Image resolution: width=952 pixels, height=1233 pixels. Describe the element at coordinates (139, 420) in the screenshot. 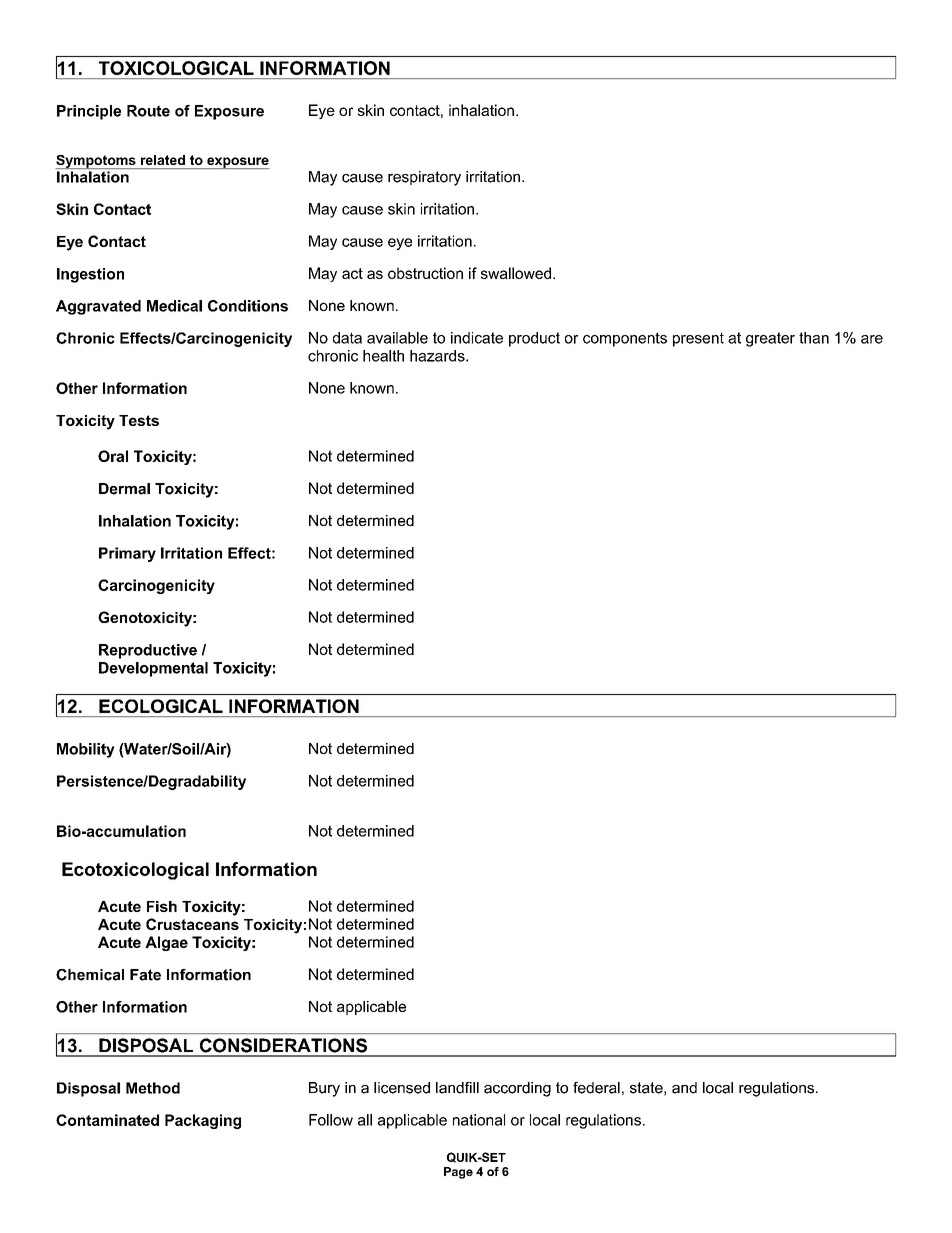

I see `Tests` at that location.
